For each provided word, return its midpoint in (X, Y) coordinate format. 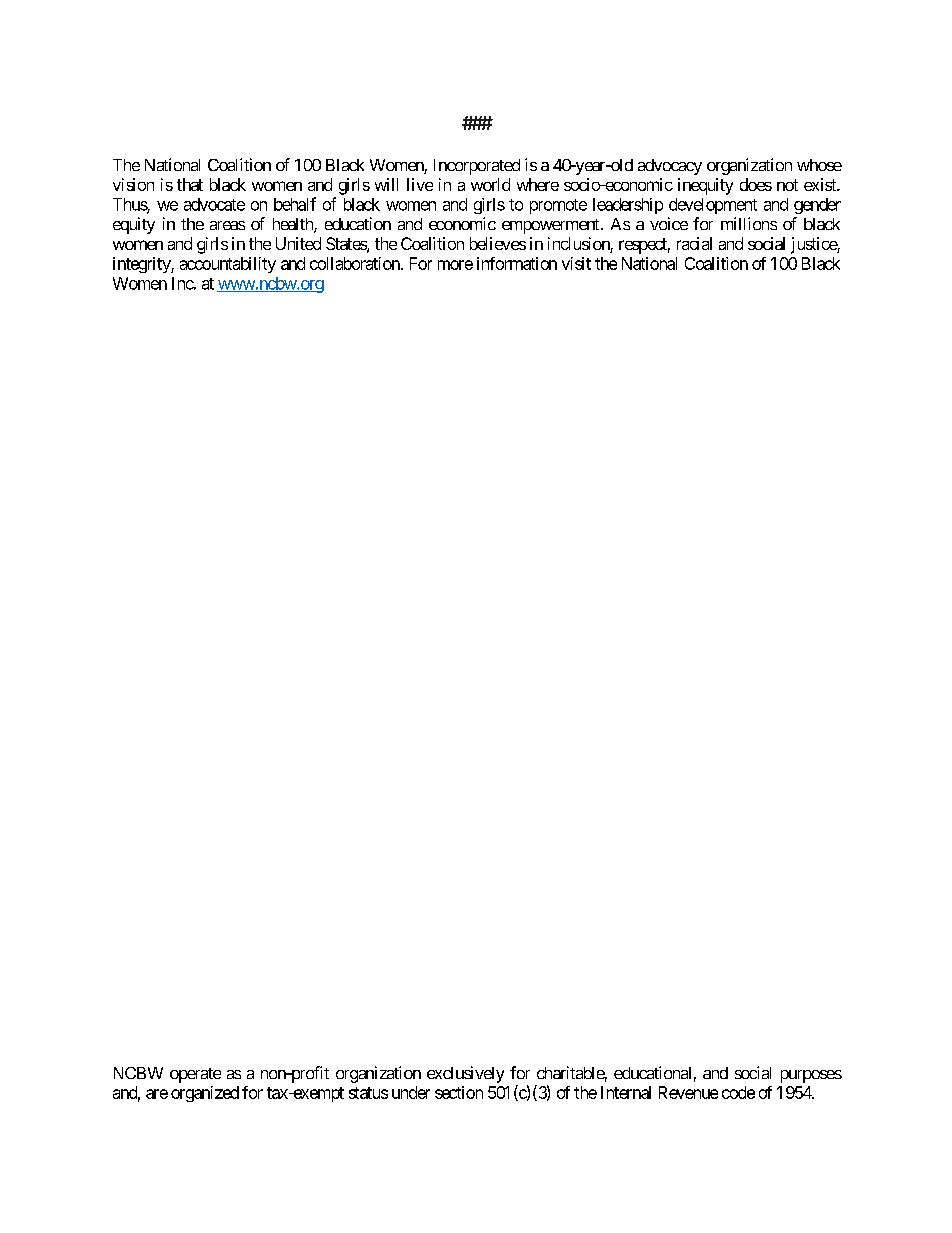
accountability (228, 265)
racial (694, 243)
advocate (214, 204)
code (738, 1092)
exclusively (465, 1074)
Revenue (688, 1092)
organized (205, 1094)
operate (195, 1075)
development (713, 206)
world (490, 184)
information (517, 263)
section (459, 1092)
